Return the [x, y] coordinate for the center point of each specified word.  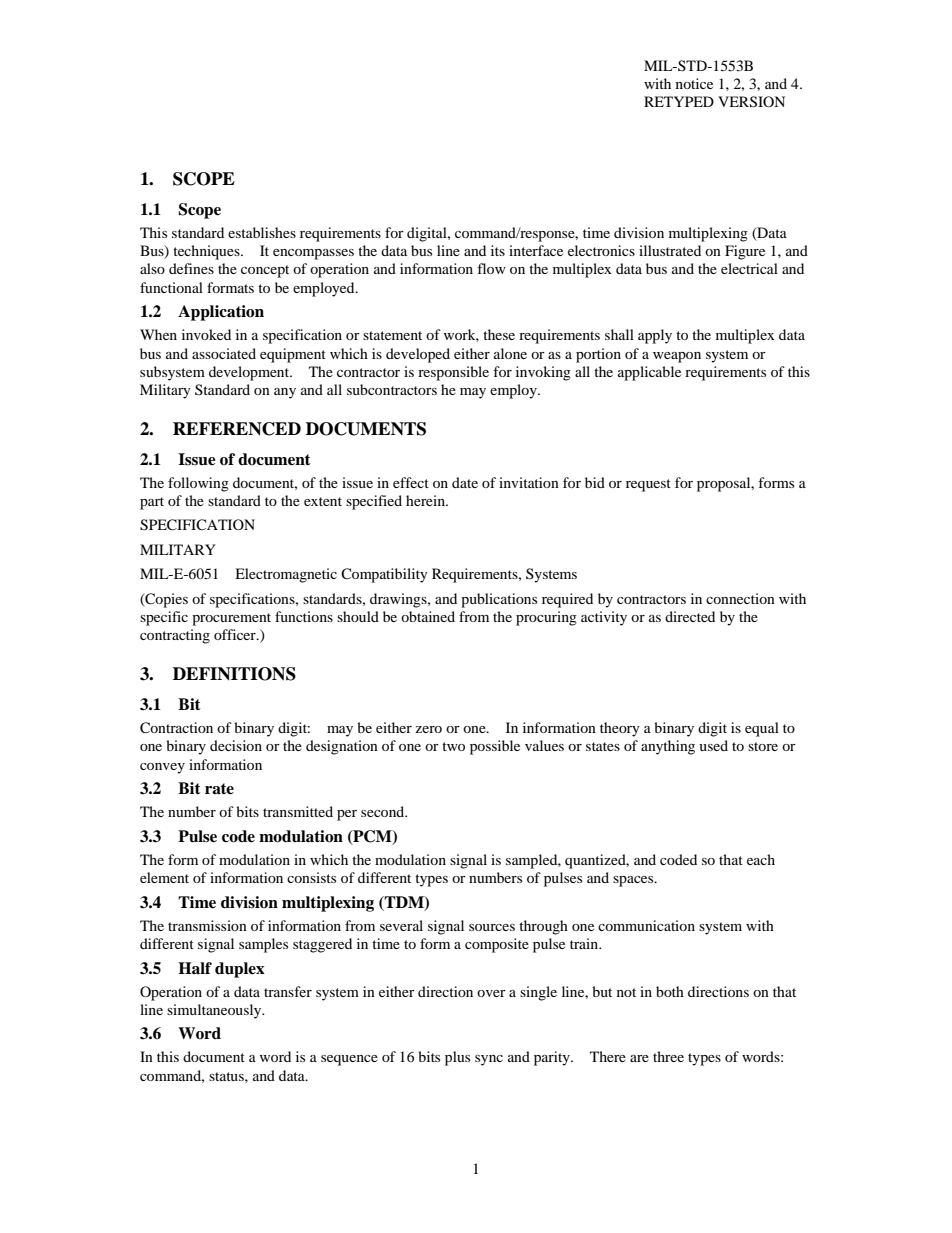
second [384, 811]
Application [221, 313]
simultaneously [215, 1011]
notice [694, 83]
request [648, 485]
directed [690, 616]
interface [536, 250]
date [465, 482]
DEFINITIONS [234, 674]
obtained [428, 616]
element [164, 877]
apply [655, 336]
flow [491, 268]
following [198, 484]
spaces [634, 881]
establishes [262, 232]
